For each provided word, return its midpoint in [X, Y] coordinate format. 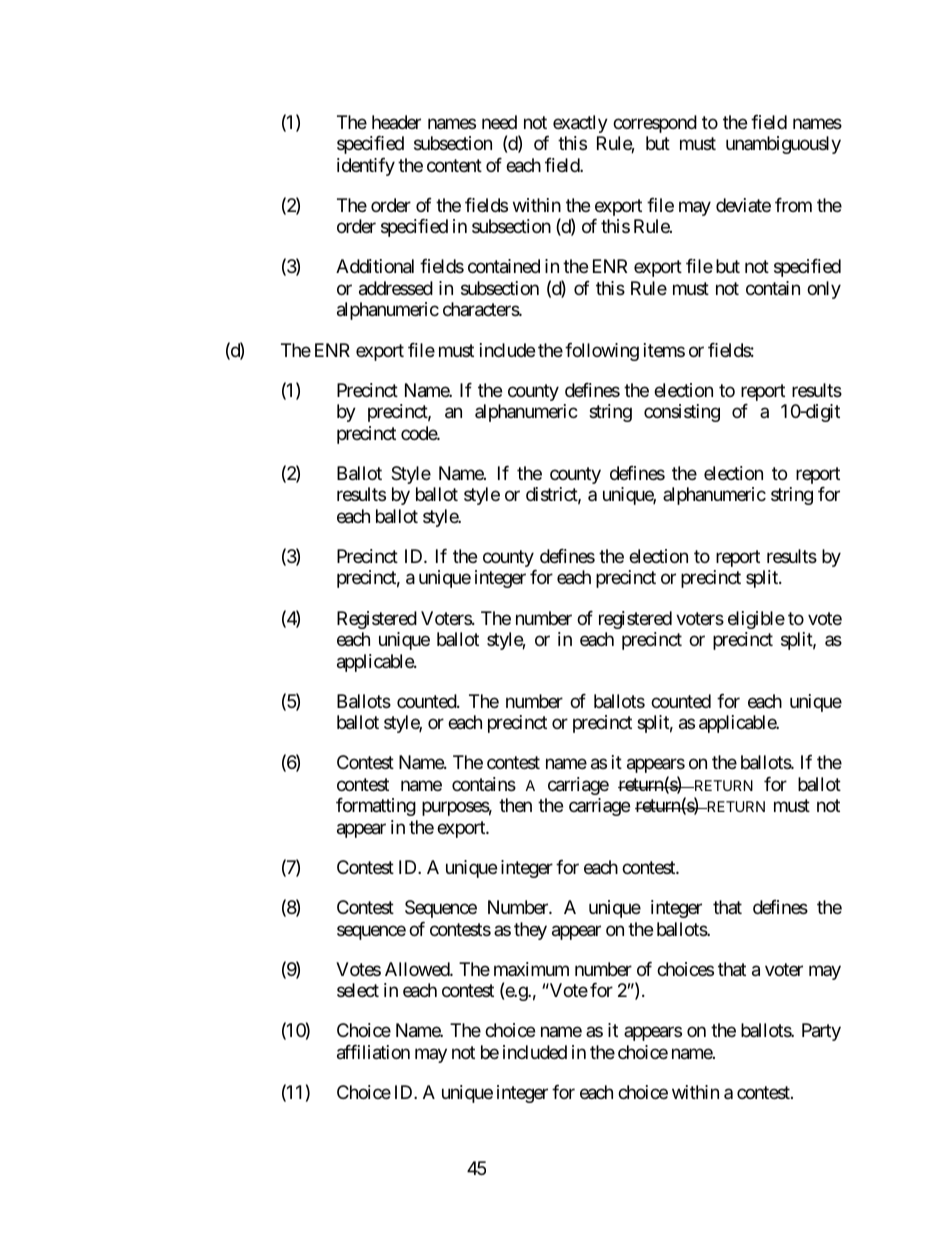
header [396, 122]
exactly [580, 124]
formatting [376, 807]
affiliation [373, 1052]
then [515, 805]
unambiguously [783, 145]
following [602, 352]
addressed [396, 288]
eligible [756, 620]
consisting [682, 413]
